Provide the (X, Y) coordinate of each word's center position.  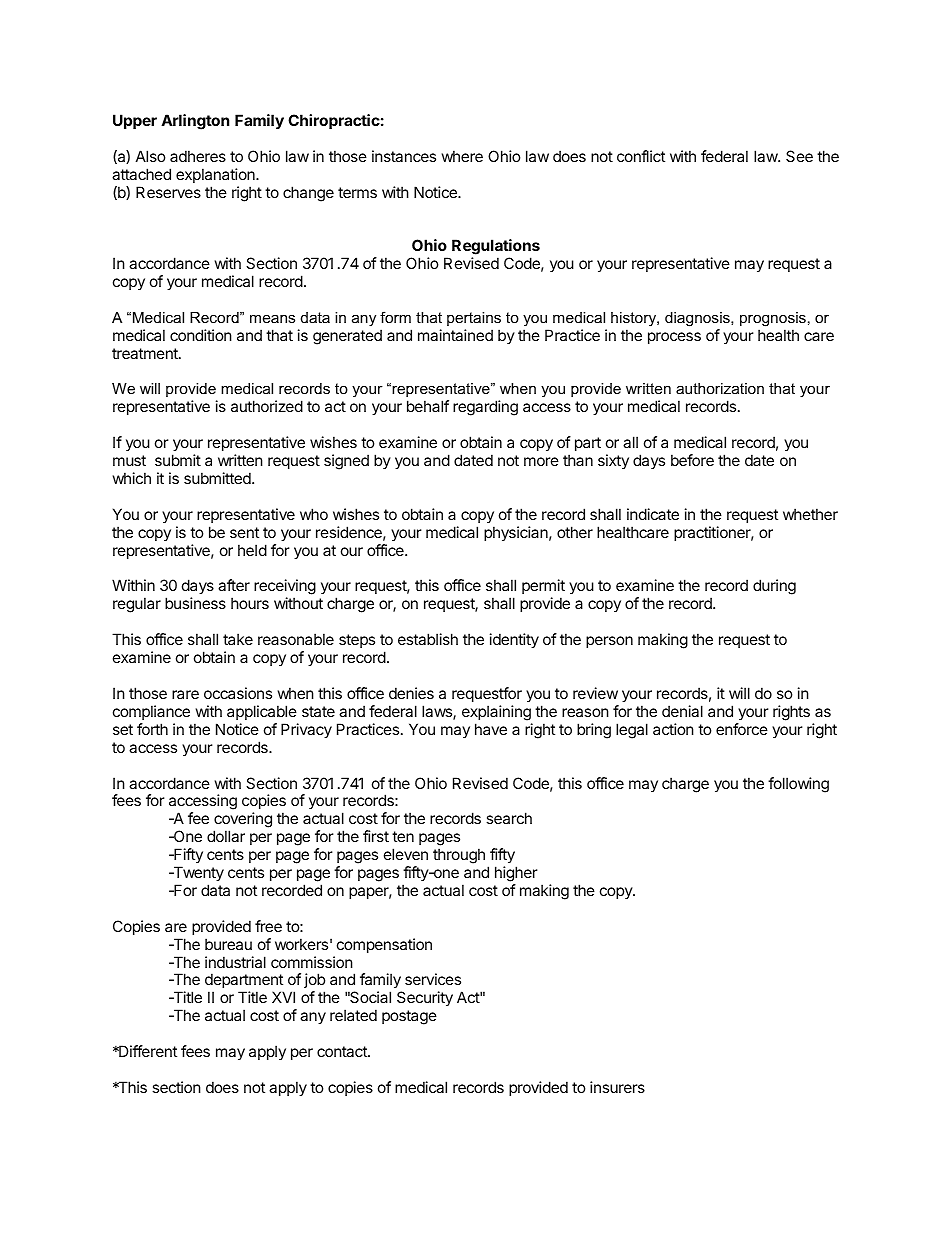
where (462, 156)
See (799, 156)
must (129, 460)
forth (152, 729)
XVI (283, 997)
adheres (198, 156)
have (491, 729)
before (692, 460)
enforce (742, 729)
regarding (485, 408)
